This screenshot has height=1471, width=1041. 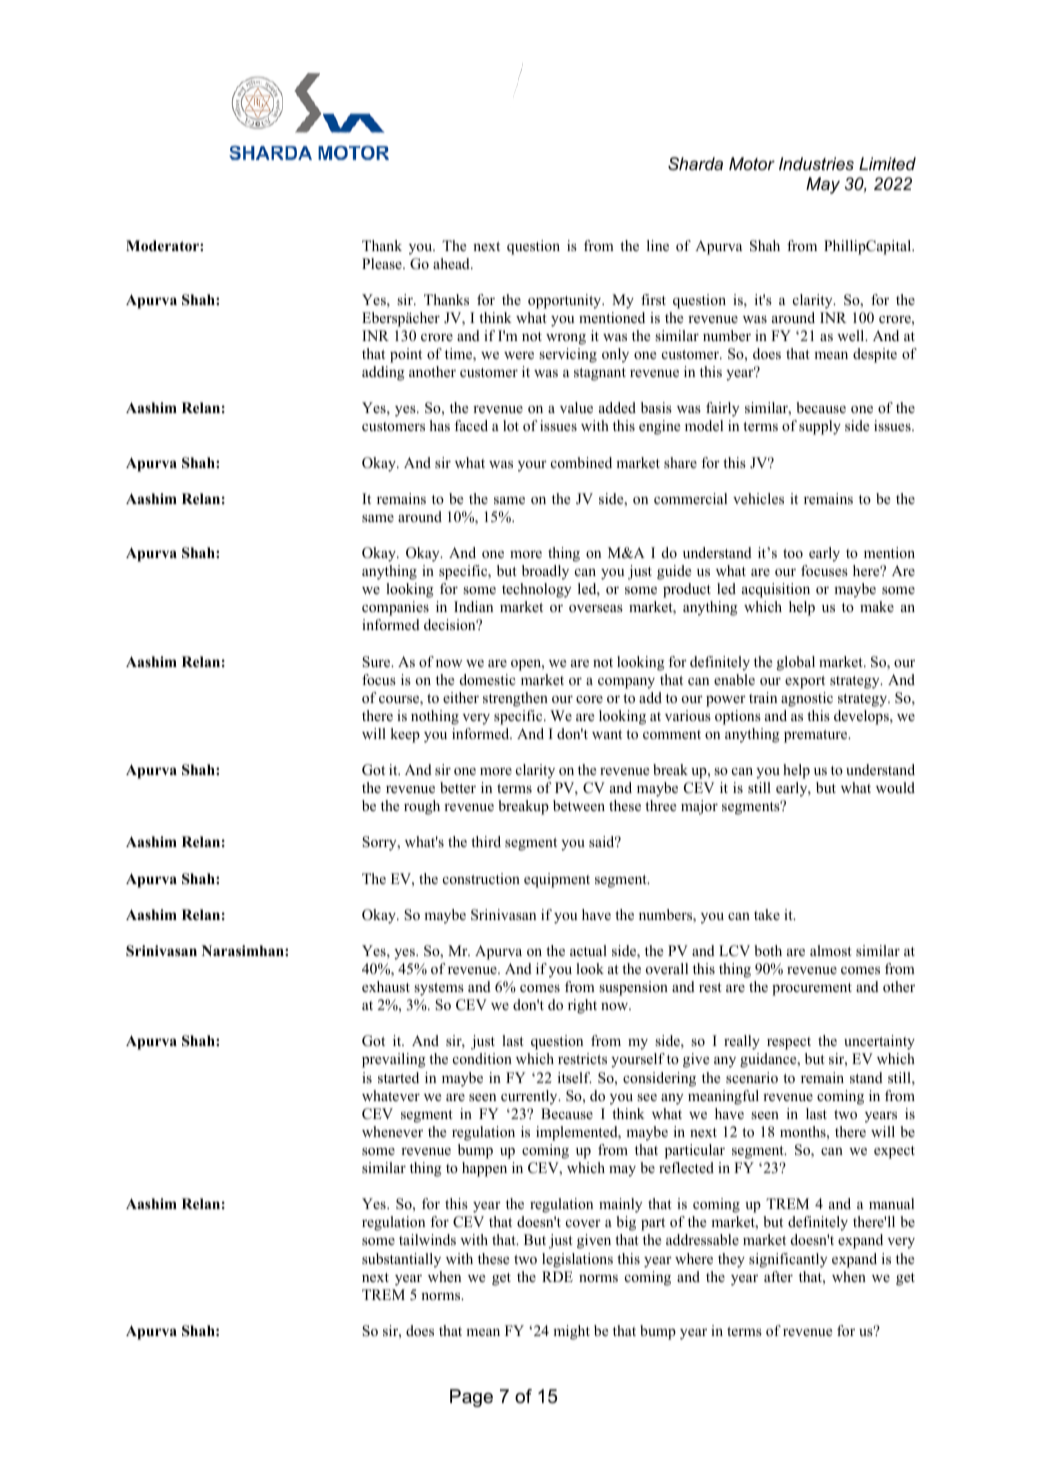 I want to click on line, so click(x=658, y=245).
